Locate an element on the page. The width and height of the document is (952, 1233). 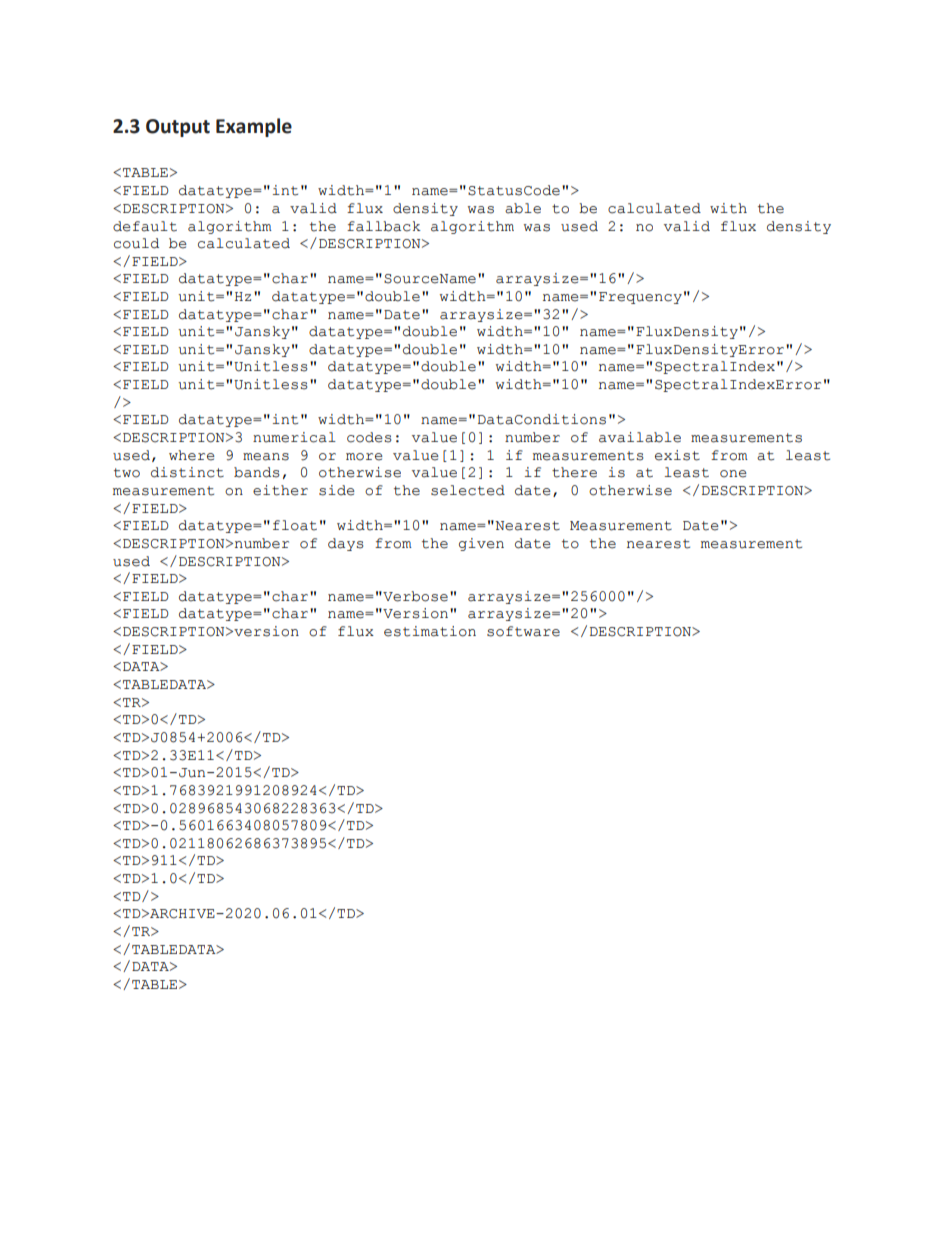
Example is located at coordinates (254, 127).
